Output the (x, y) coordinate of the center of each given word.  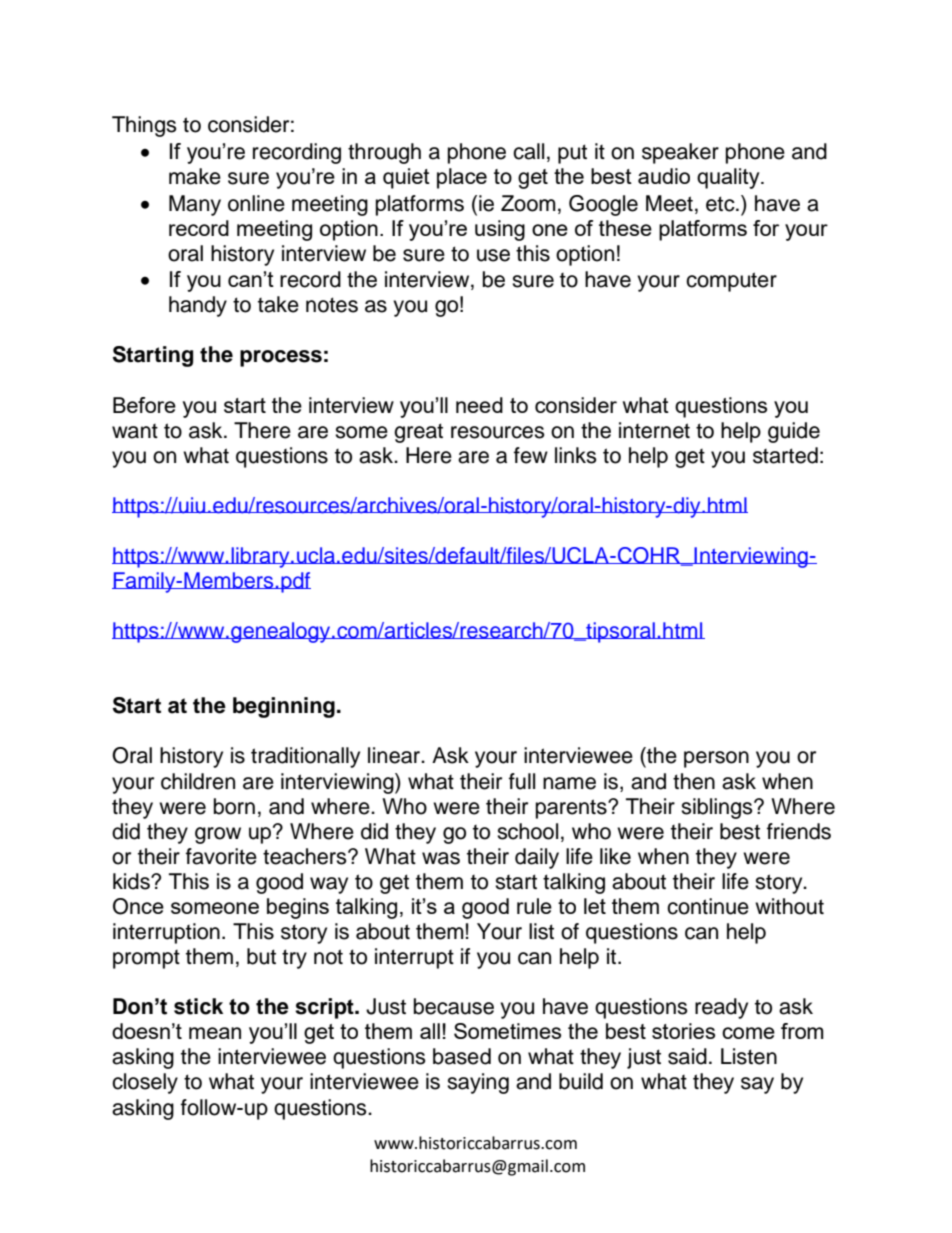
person (716, 759)
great (418, 433)
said (687, 1056)
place (462, 178)
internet (654, 430)
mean (215, 1033)
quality (729, 178)
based (462, 1056)
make (195, 176)
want (135, 431)
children (198, 781)
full (522, 781)
